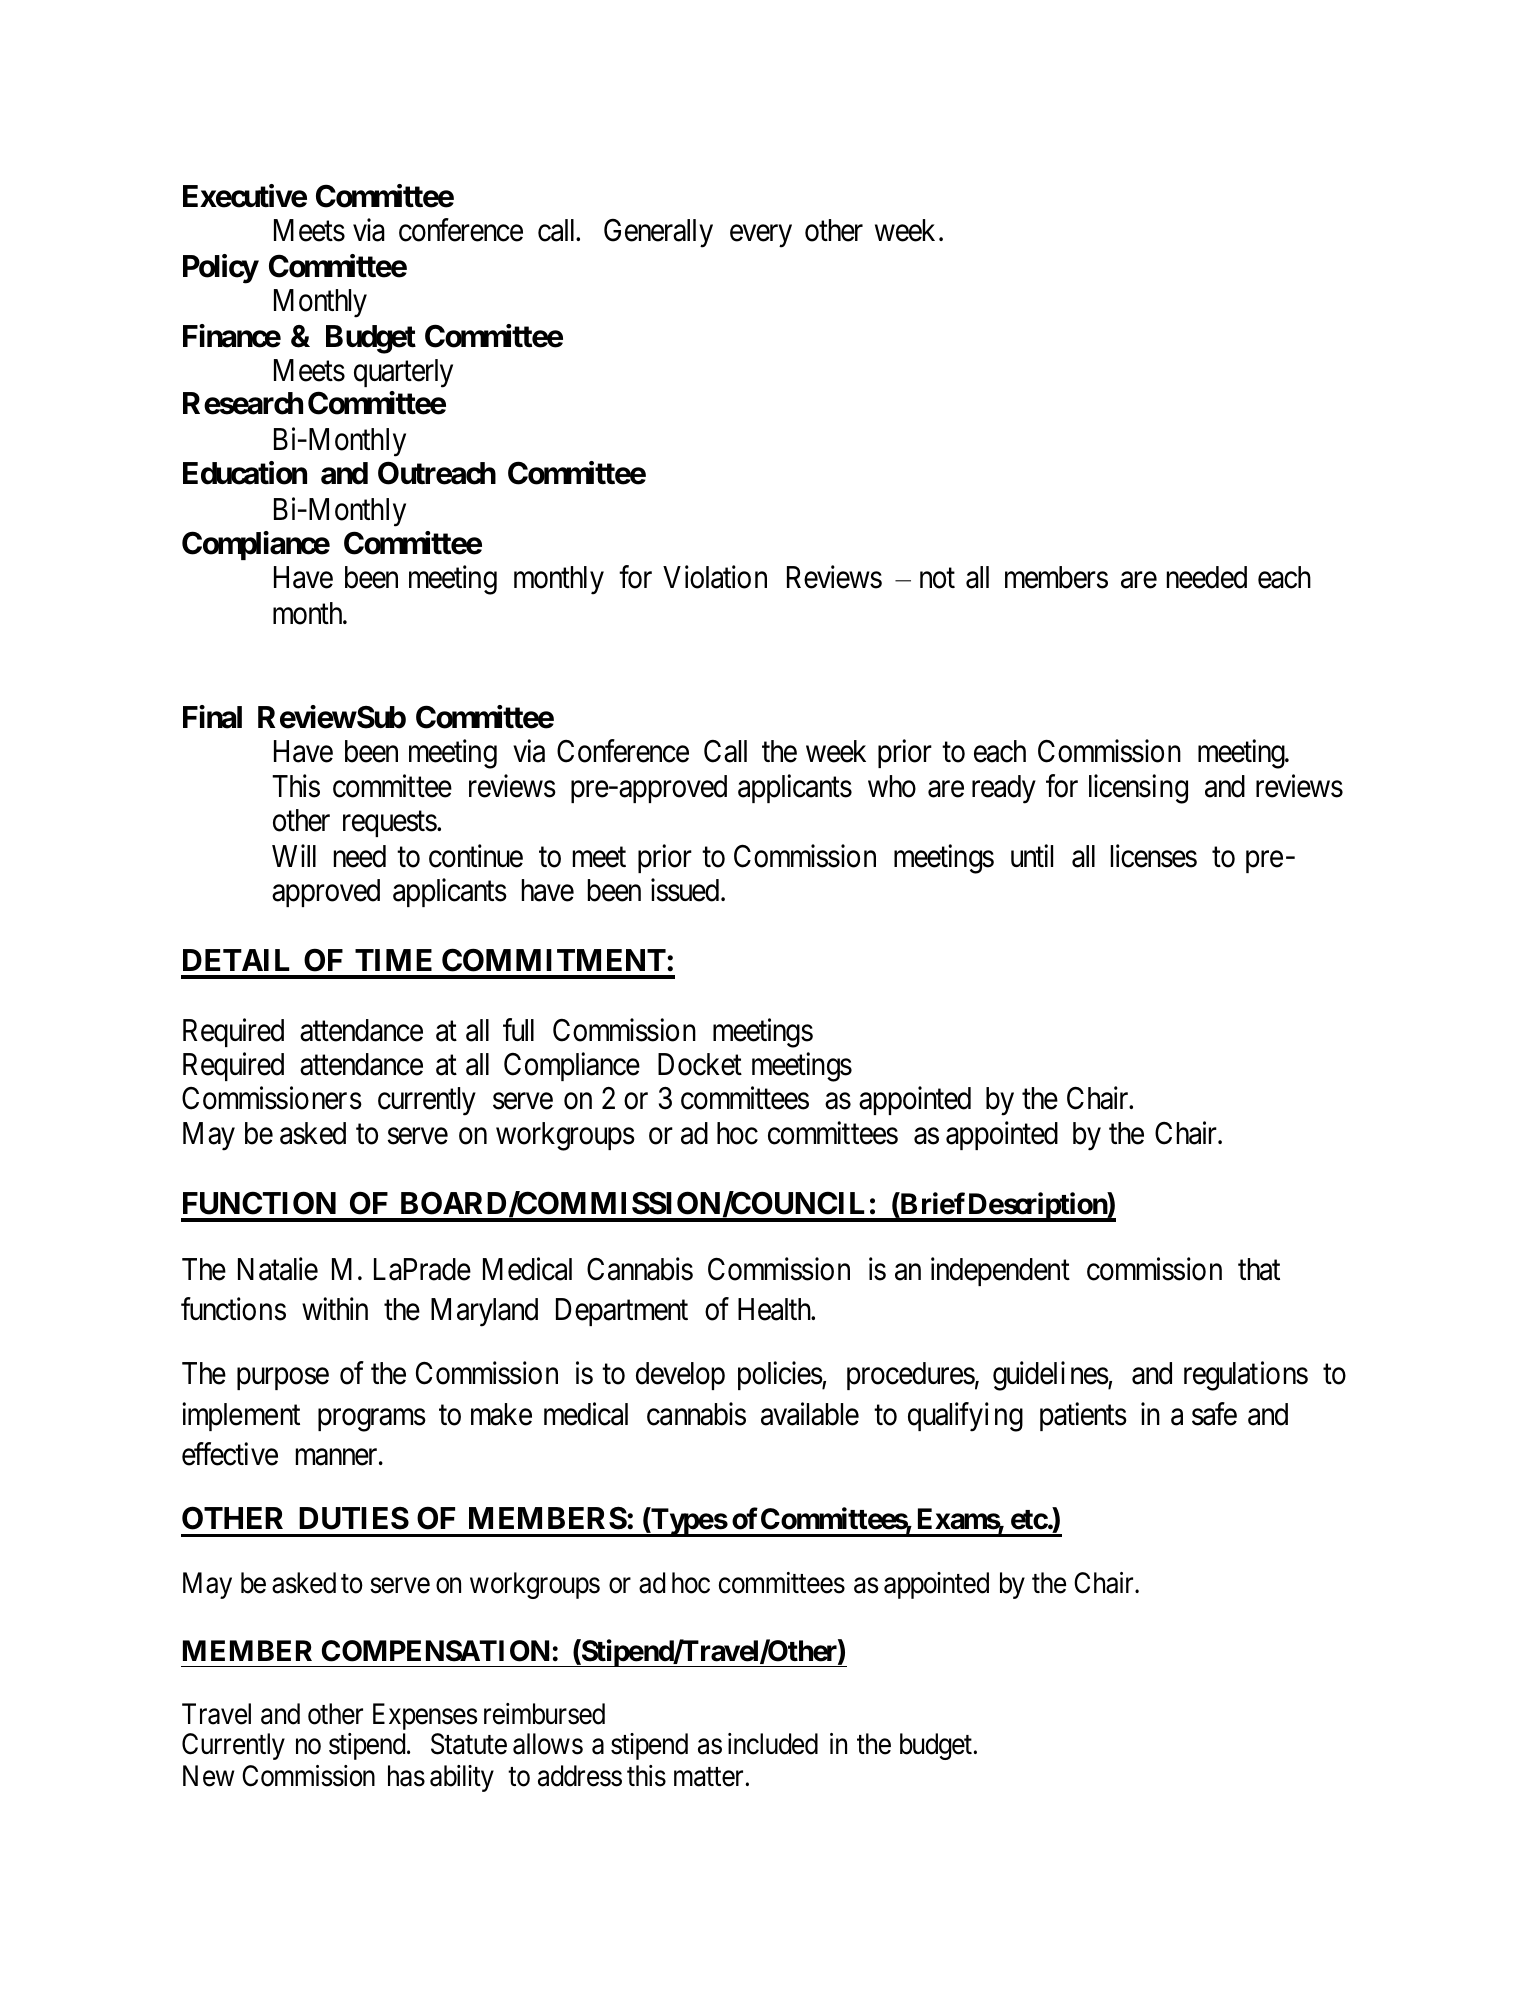 The width and height of the screenshot is (1537, 1990). What do you see at coordinates (1138, 789) in the screenshot?
I see `licensing` at bounding box center [1138, 789].
